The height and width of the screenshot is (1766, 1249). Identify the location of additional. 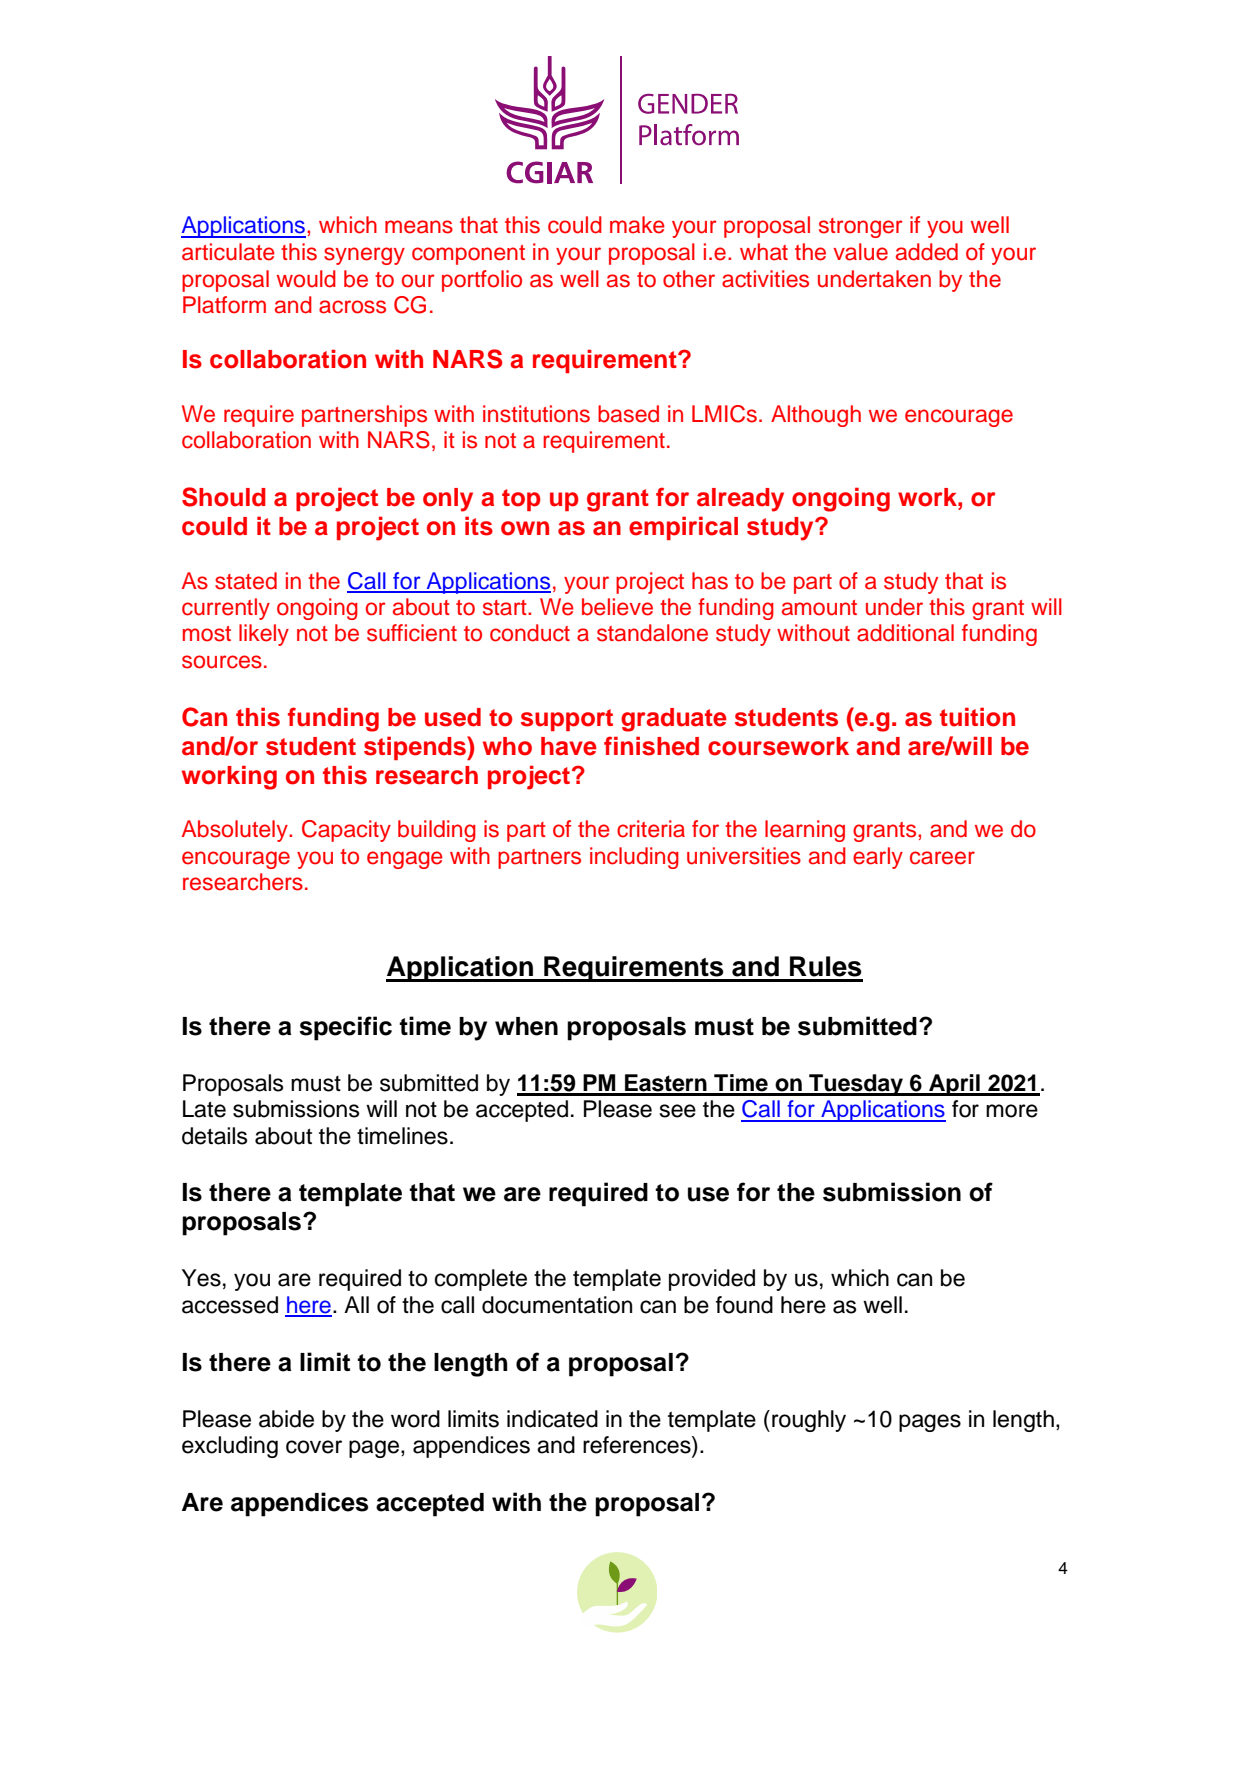
(905, 633).
